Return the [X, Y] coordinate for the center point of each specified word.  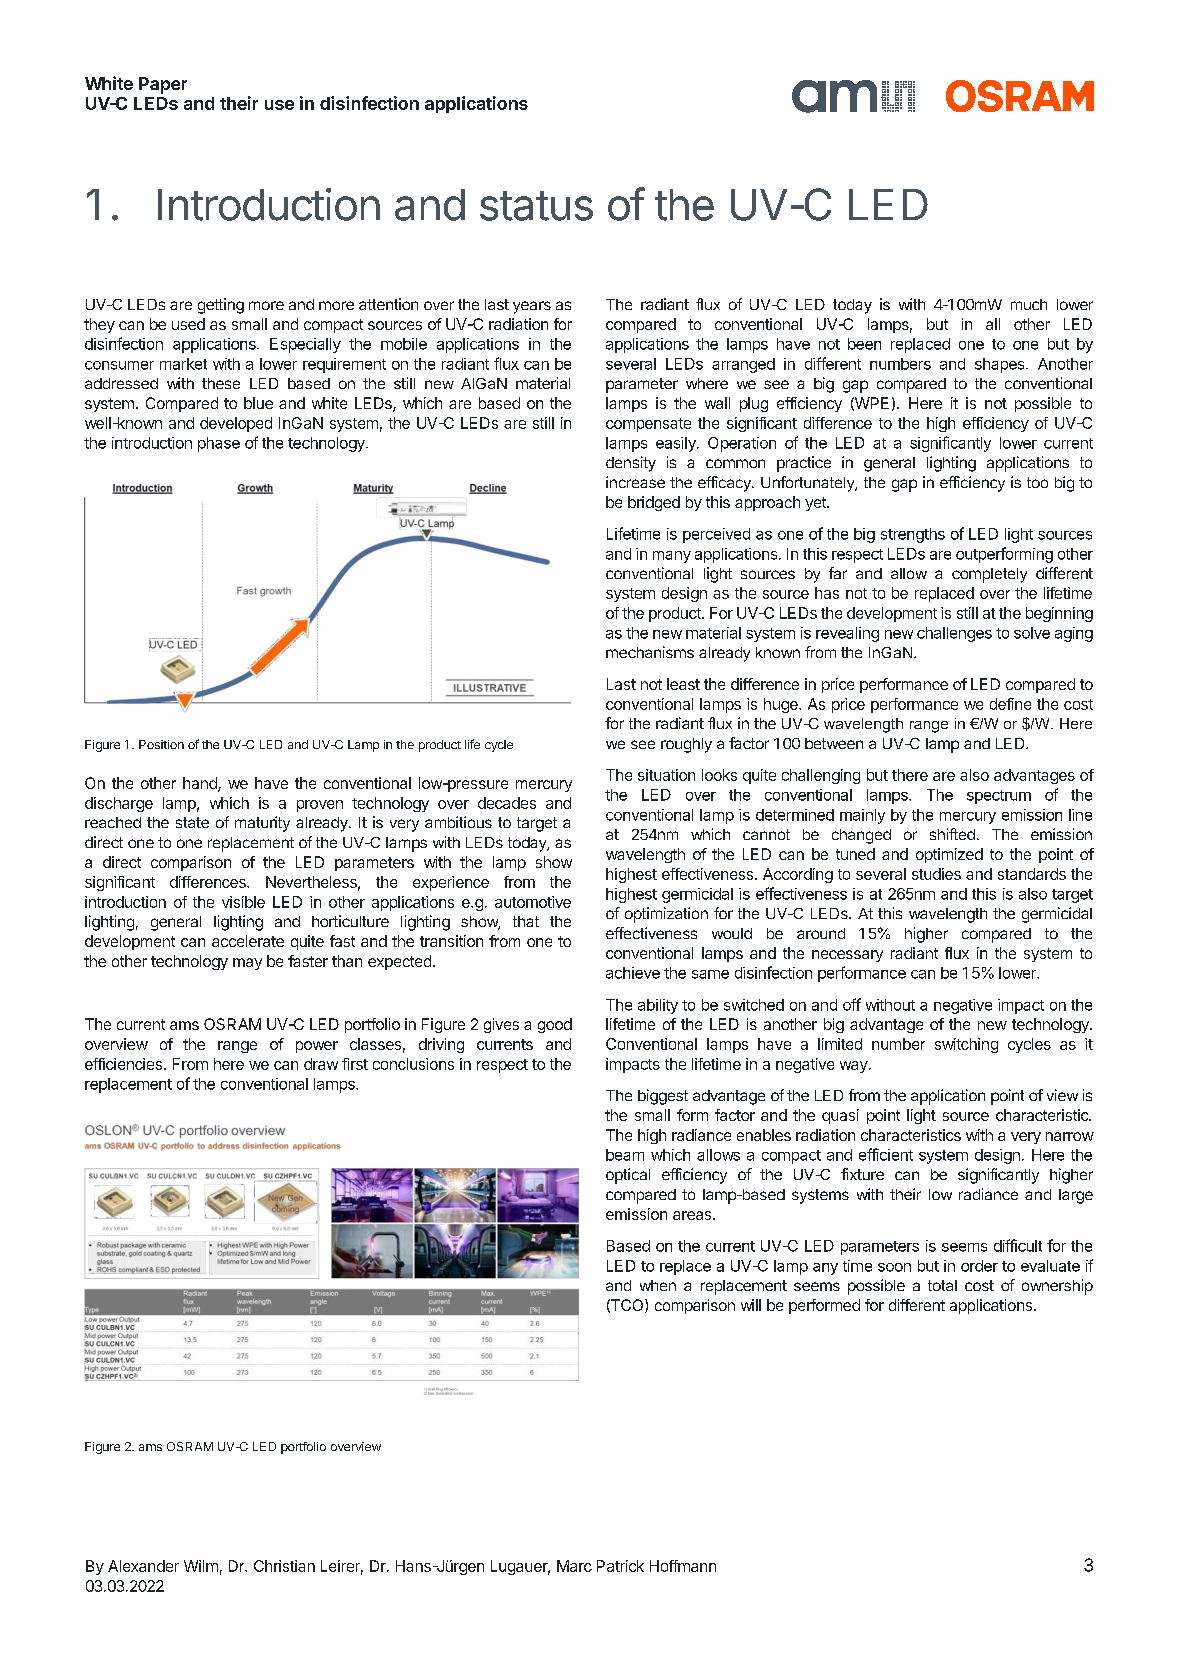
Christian [284, 1566]
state [192, 822]
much [1029, 304]
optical [628, 1176]
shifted [952, 834]
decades [507, 803]
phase [219, 444]
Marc [574, 1566]
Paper [163, 85]
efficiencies [125, 1064]
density [631, 464]
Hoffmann [683, 1566]
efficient [886, 1154]
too [1037, 482]
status [536, 206]
